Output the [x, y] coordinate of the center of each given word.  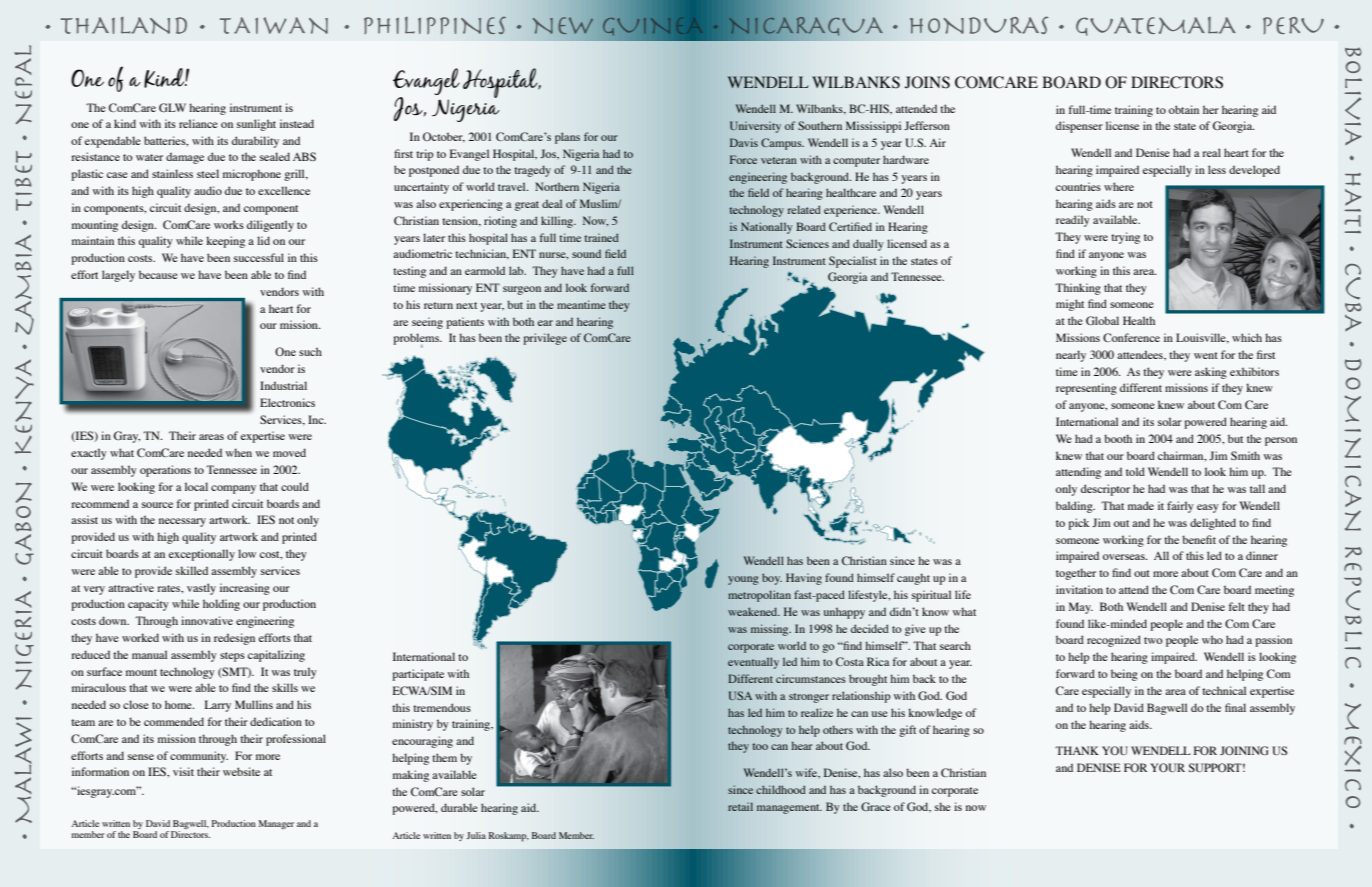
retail [740, 806]
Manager [276, 824]
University [755, 127]
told [1135, 471]
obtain [1184, 109]
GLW [172, 107]
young [743, 580]
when [239, 452]
